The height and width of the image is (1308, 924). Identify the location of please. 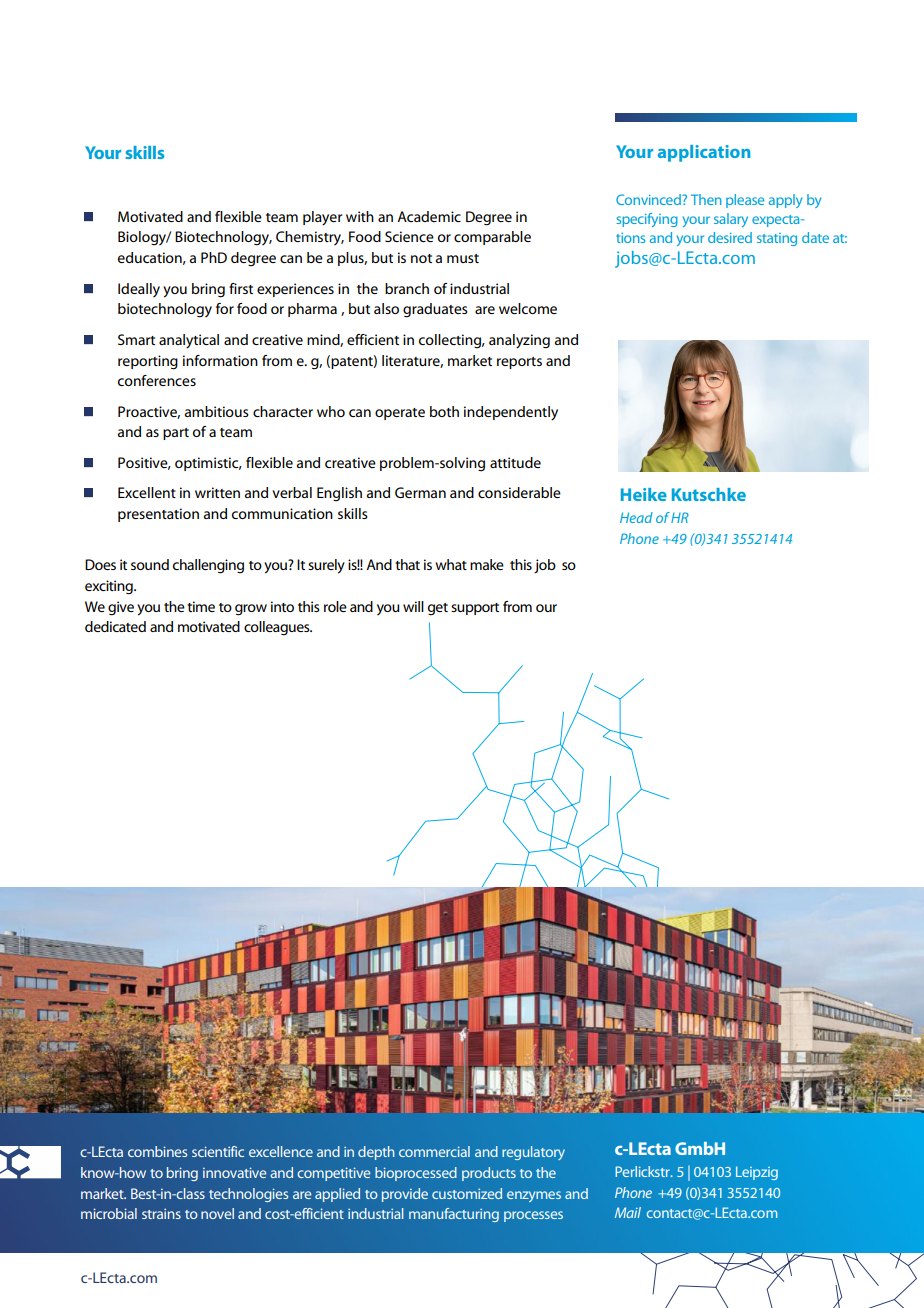
(745, 201).
